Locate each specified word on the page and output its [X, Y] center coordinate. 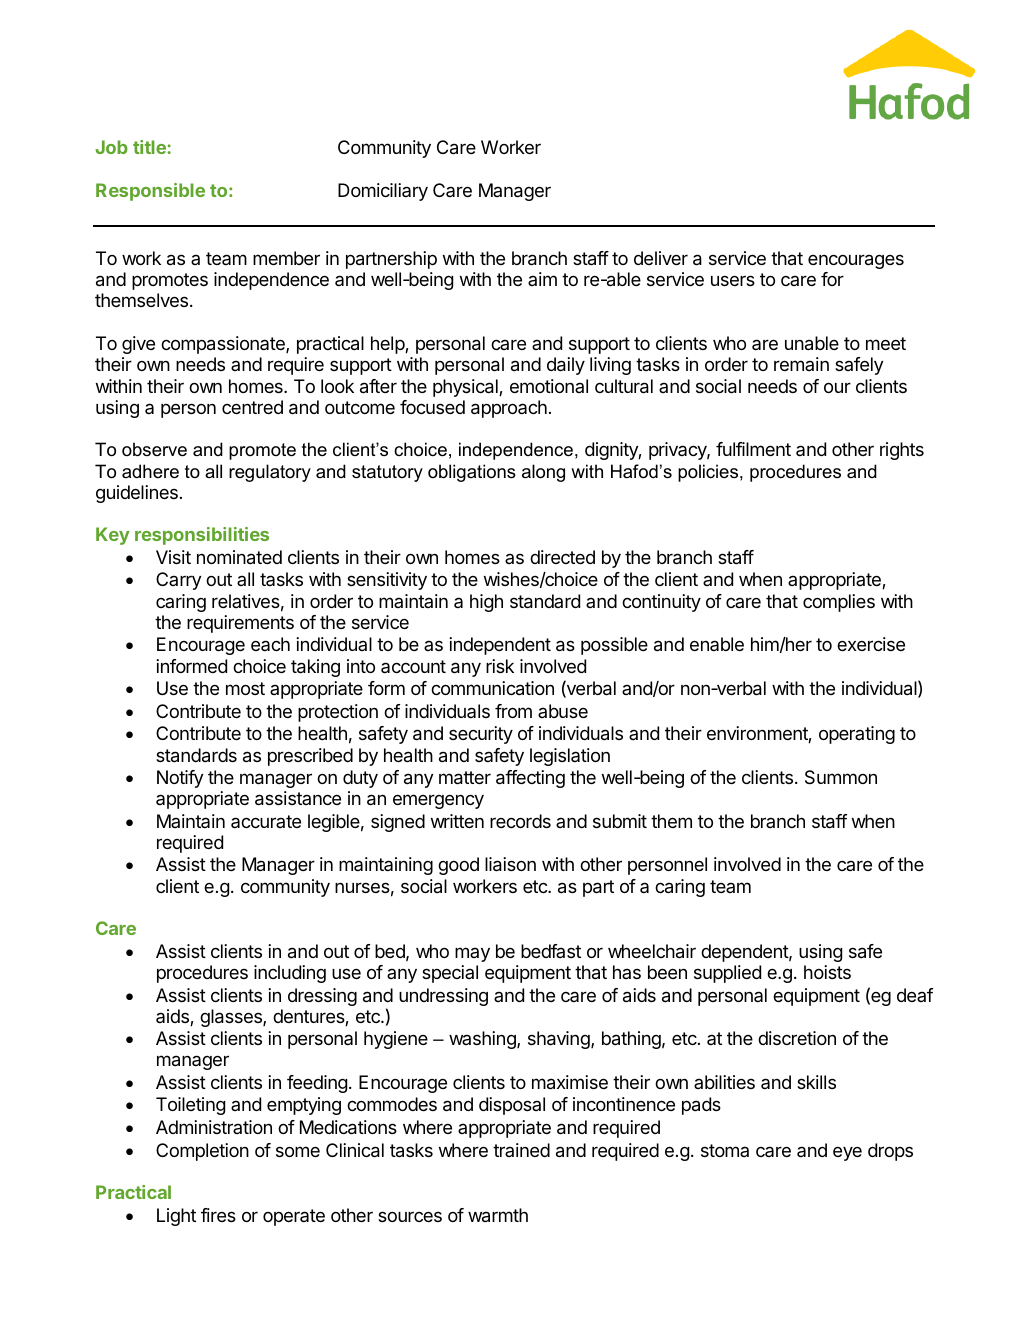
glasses [232, 1018]
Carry [178, 581]
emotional [549, 386]
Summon [841, 777]
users [733, 280]
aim [542, 279]
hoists [827, 972]
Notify [180, 779]
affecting [530, 779]
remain [801, 364]
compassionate [224, 345]
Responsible [150, 192]
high [486, 603]
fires [218, 1215]
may [472, 954]
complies [839, 603]
